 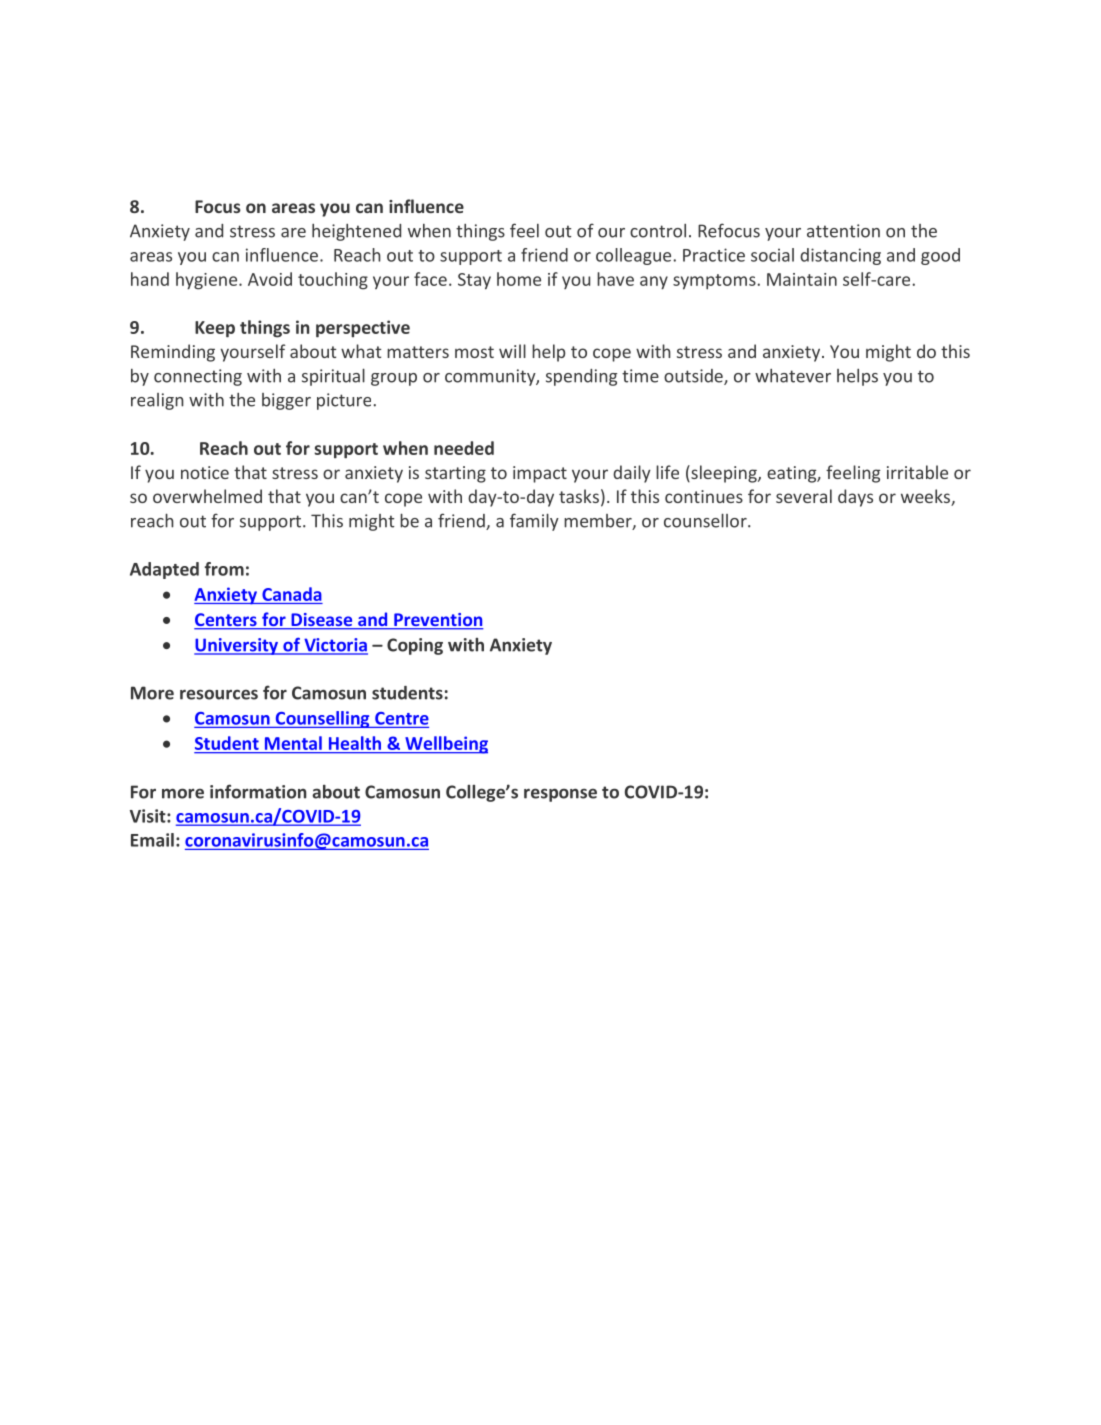 I want to click on distancing, so click(x=840, y=256).
